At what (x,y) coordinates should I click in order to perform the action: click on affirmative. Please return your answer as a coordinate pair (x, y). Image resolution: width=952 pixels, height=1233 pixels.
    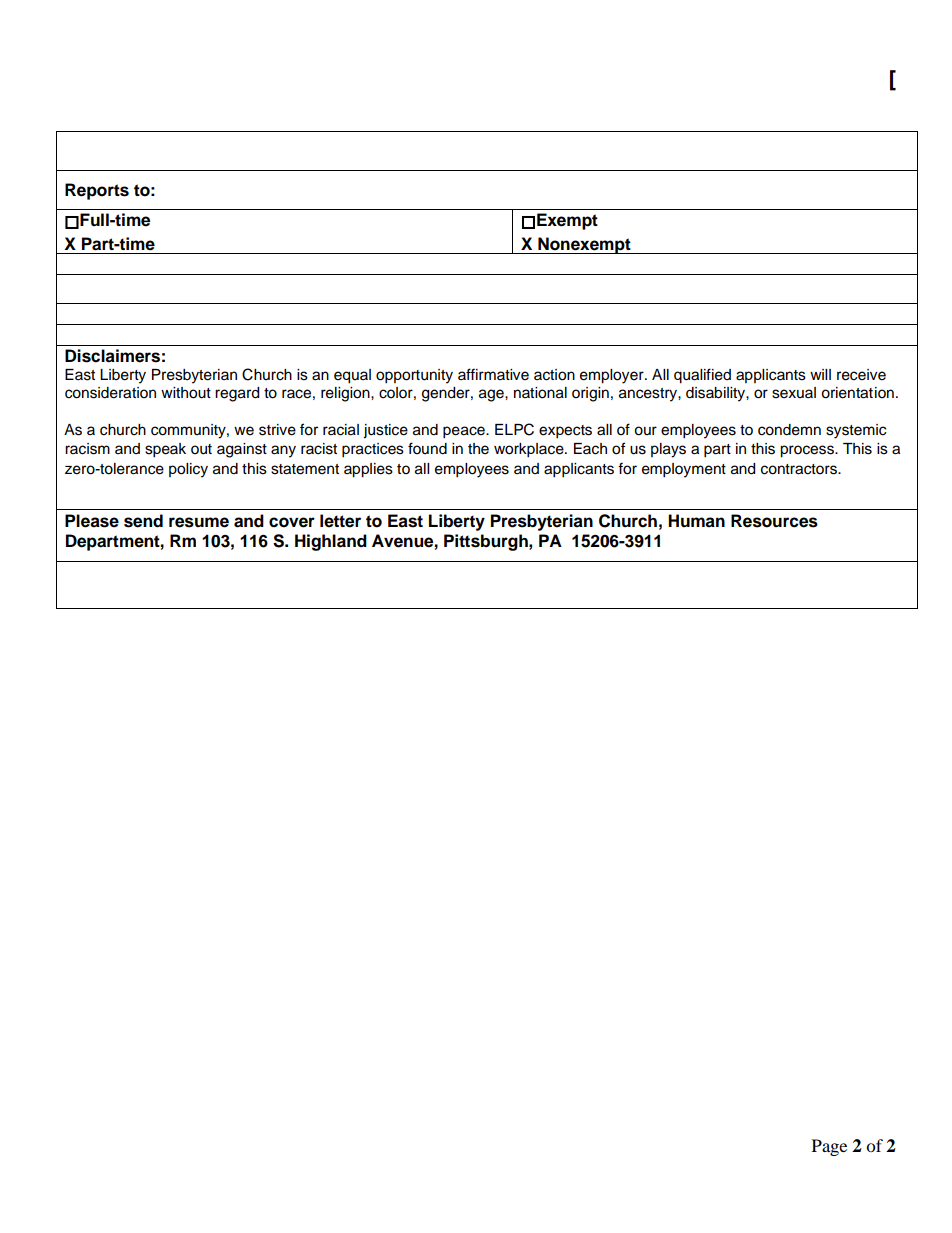
    Looking at the image, I should click on (493, 374).
